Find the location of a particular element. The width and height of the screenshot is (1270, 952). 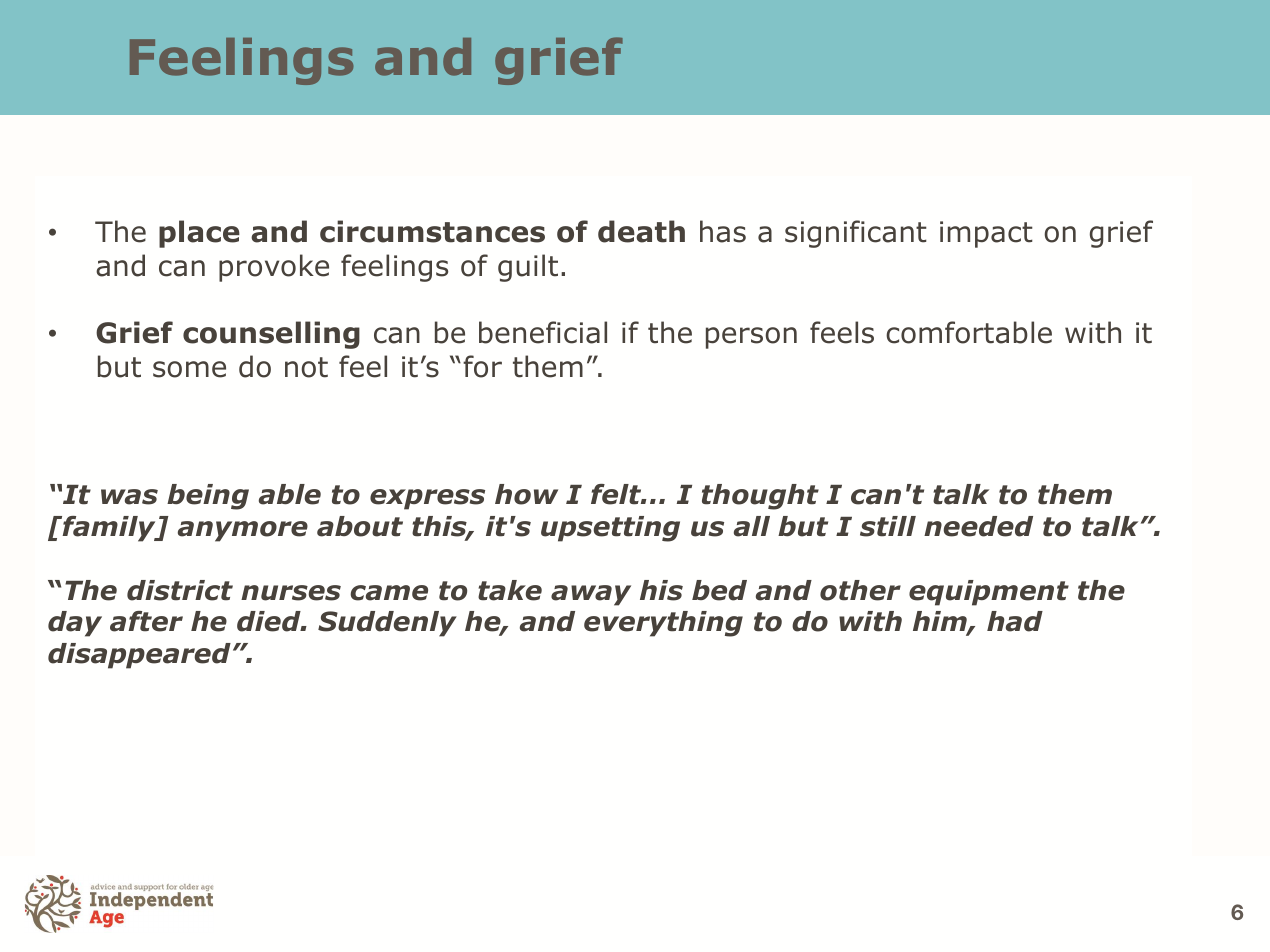

had is located at coordinates (1015, 621).
